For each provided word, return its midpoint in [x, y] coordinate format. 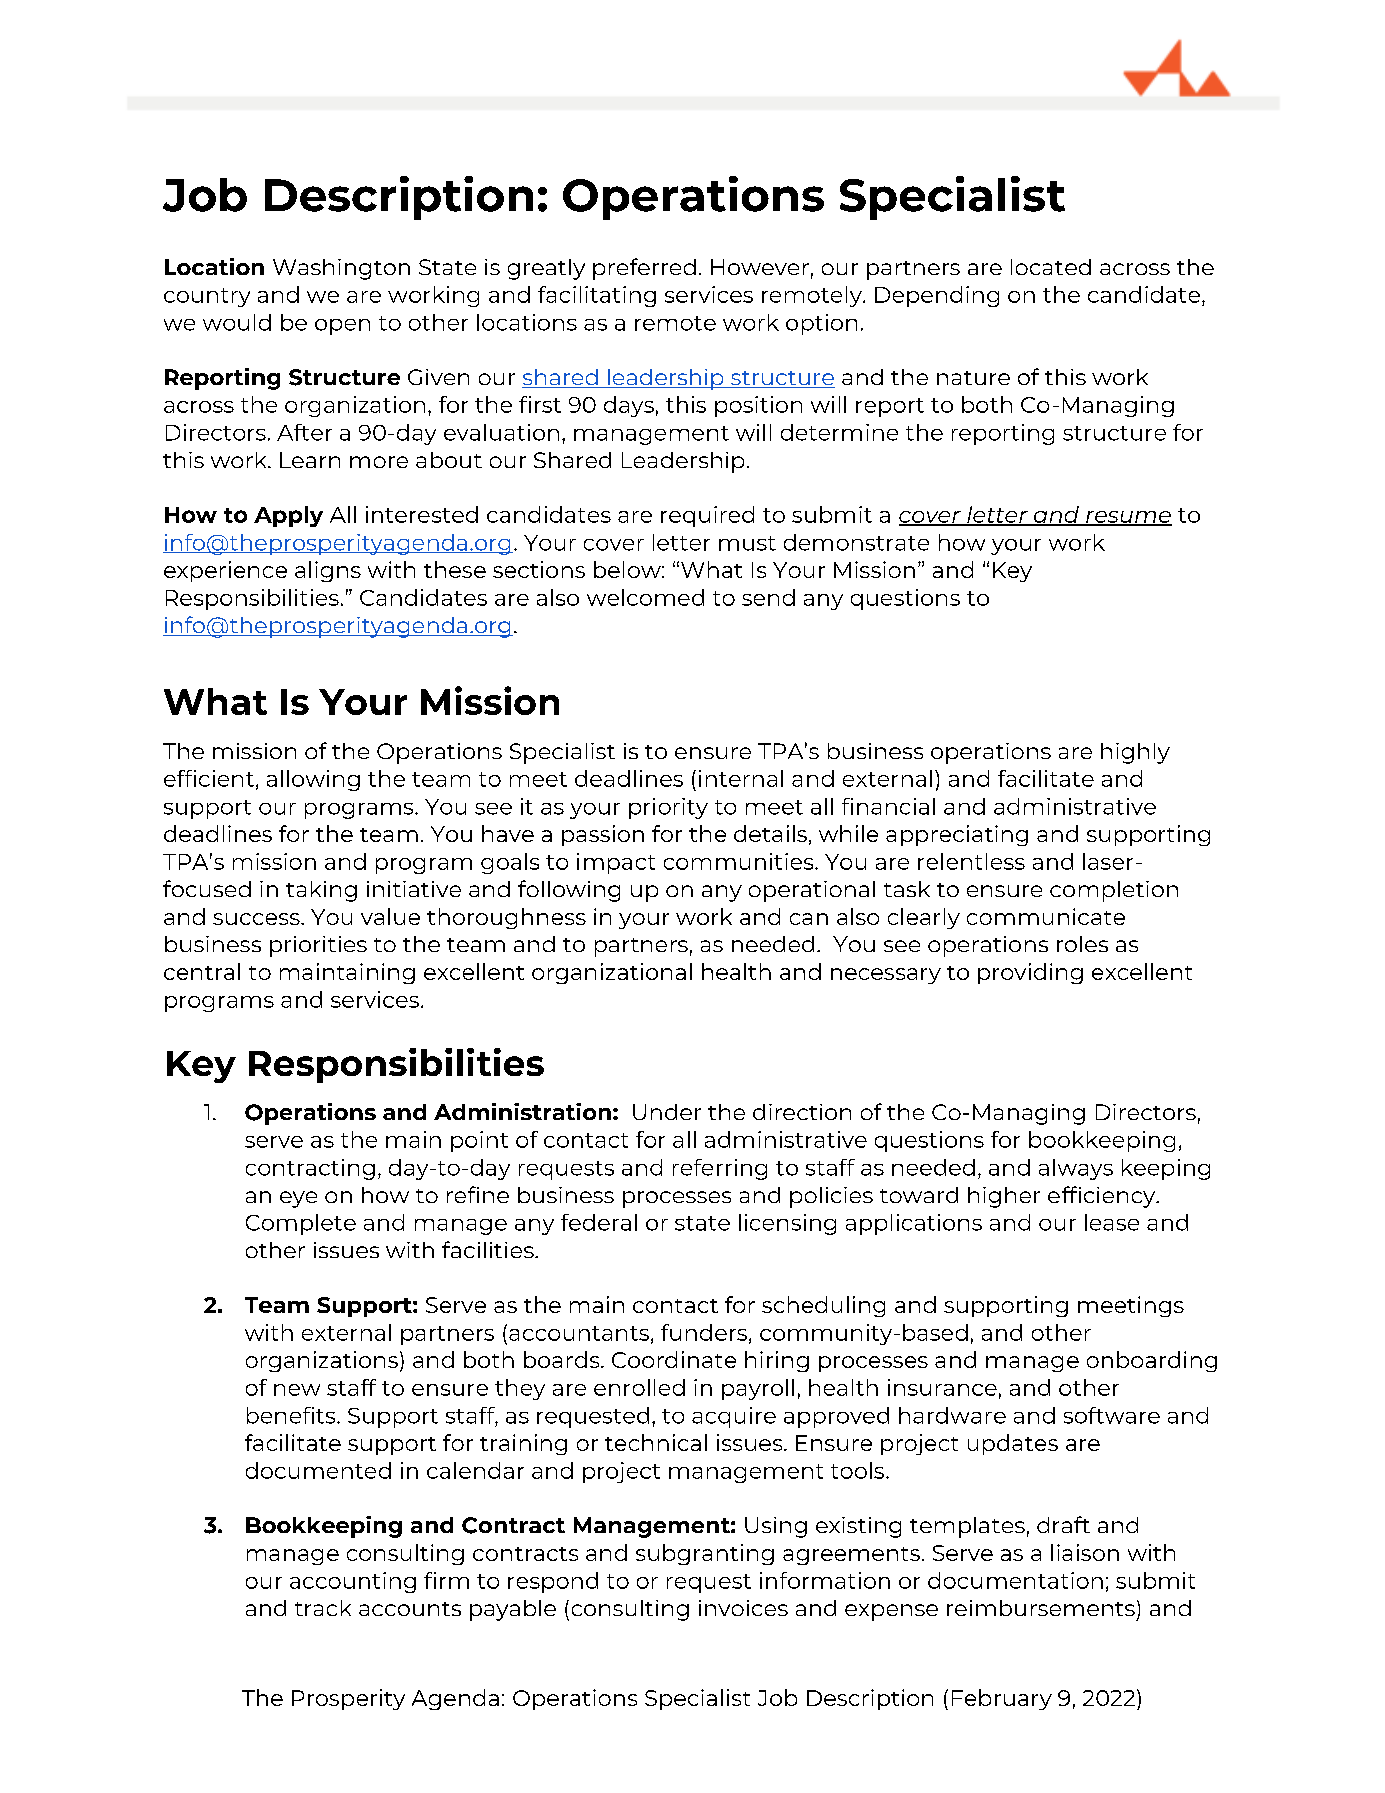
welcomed [645, 597]
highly [1135, 753]
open [342, 327]
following [569, 891]
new [297, 1390]
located [1051, 267]
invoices [743, 1608]
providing [1030, 973]
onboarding [1152, 1361]
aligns [328, 571]
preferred [644, 269]
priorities [318, 946]
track [323, 1608]
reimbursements [1041, 1608]
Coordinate [674, 1359]
